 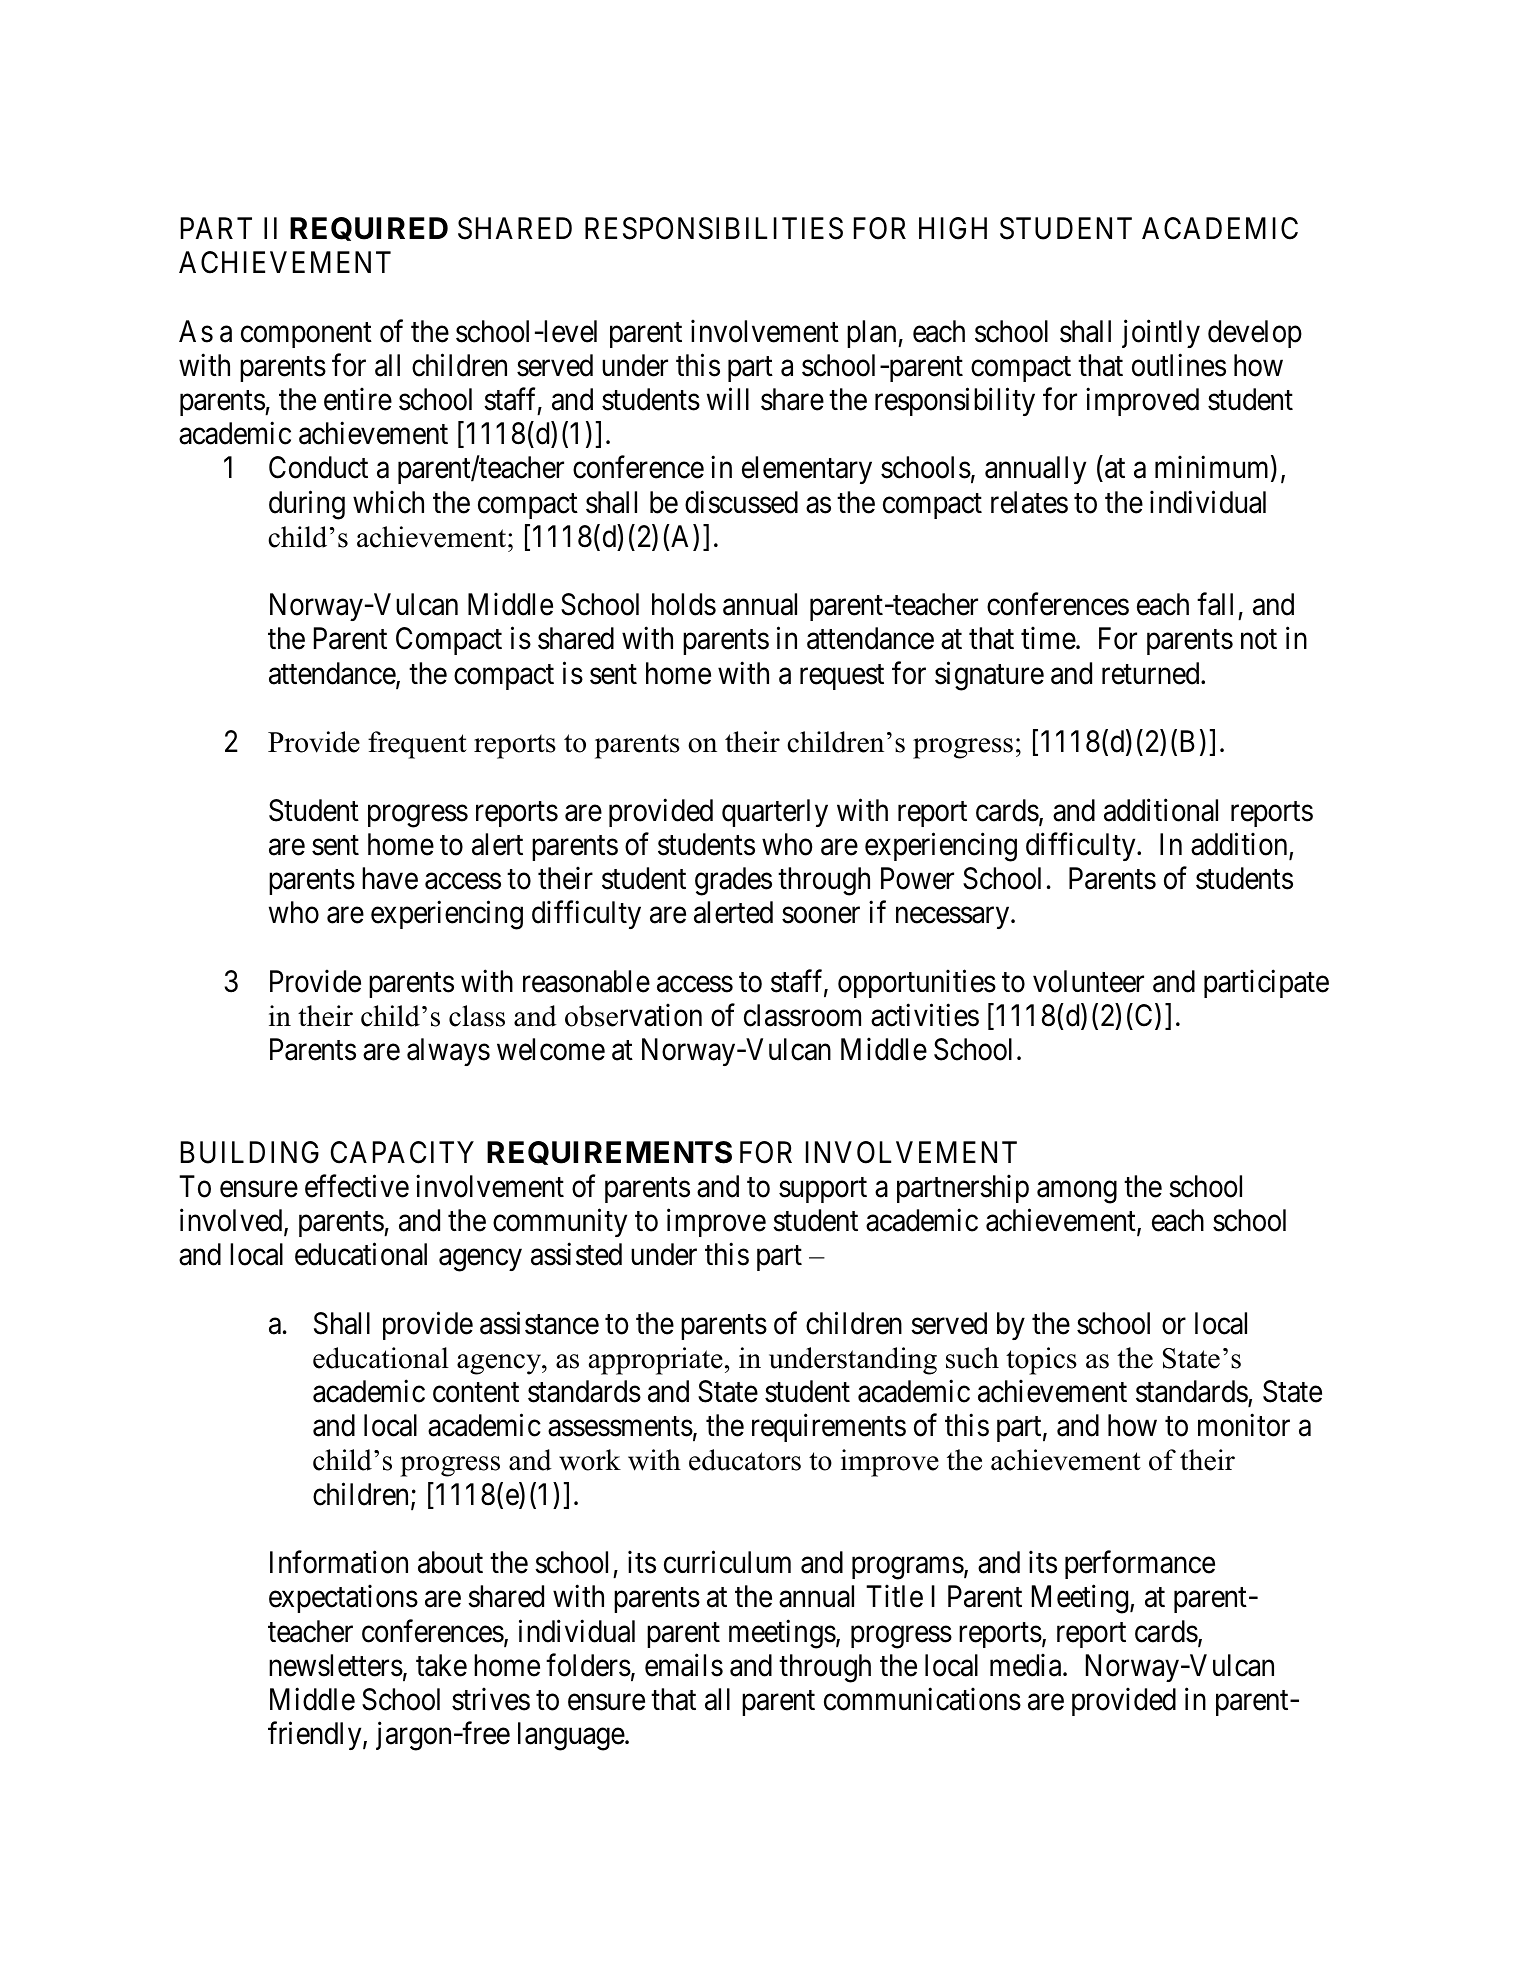 What do you see at coordinates (1077, 1192) in the screenshot?
I see `among` at bounding box center [1077, 1192].
